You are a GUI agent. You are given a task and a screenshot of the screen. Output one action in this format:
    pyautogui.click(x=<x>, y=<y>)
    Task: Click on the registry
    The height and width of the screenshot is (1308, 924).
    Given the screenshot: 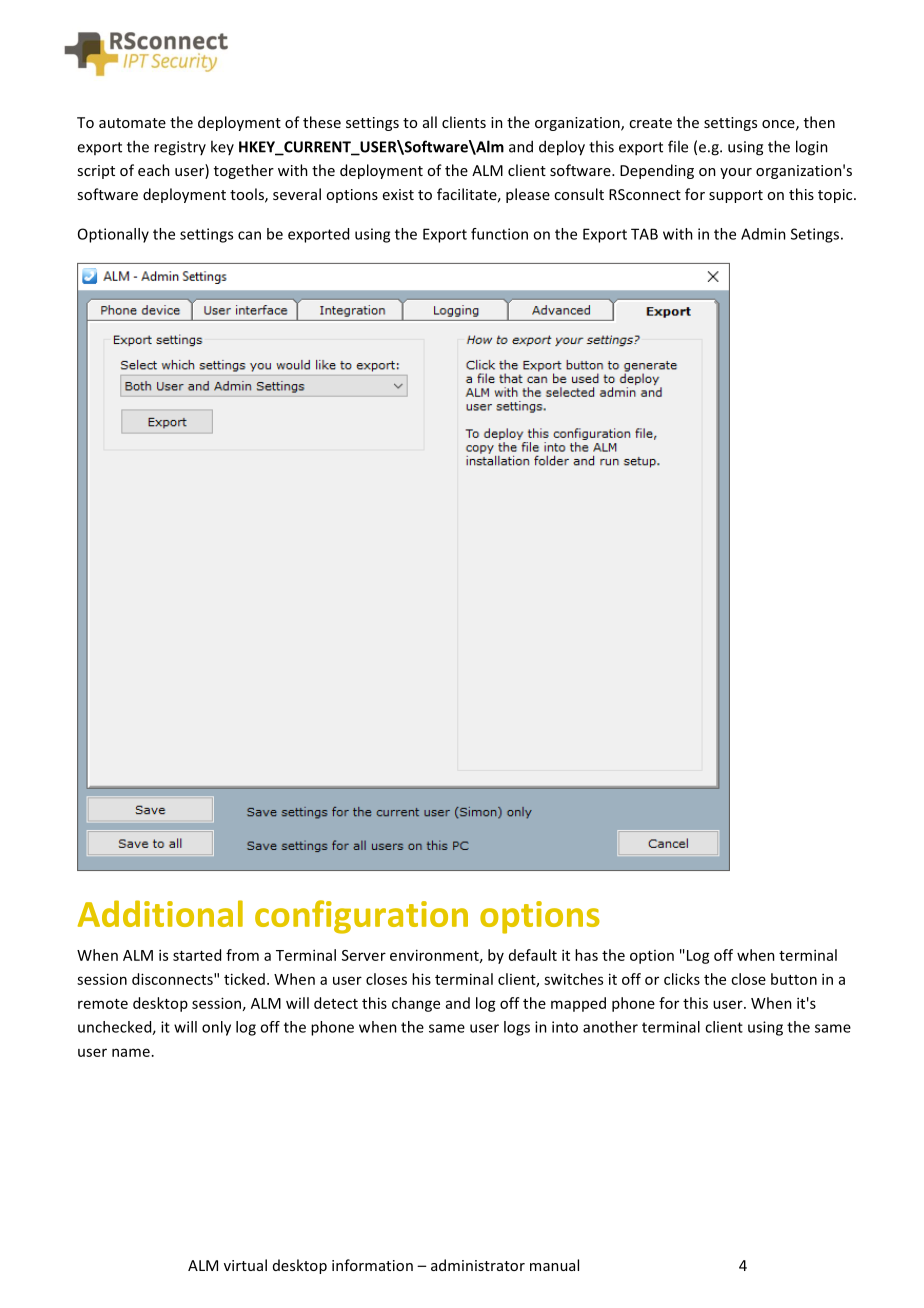 What is the action you would take?
    pyautogui.click(x=180, y=148)
